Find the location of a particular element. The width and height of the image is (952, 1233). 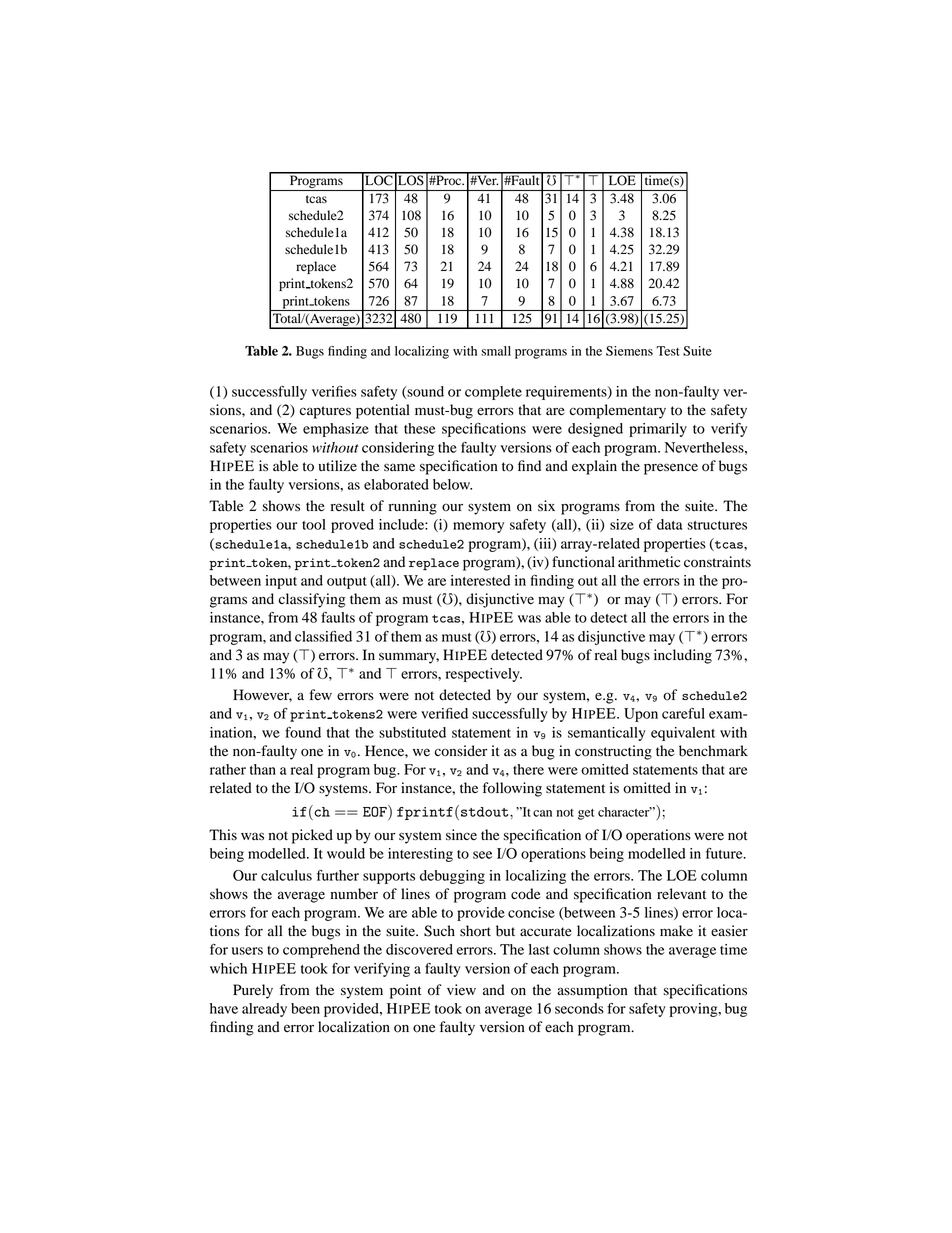

memory is located at coordinates (478, 527).
